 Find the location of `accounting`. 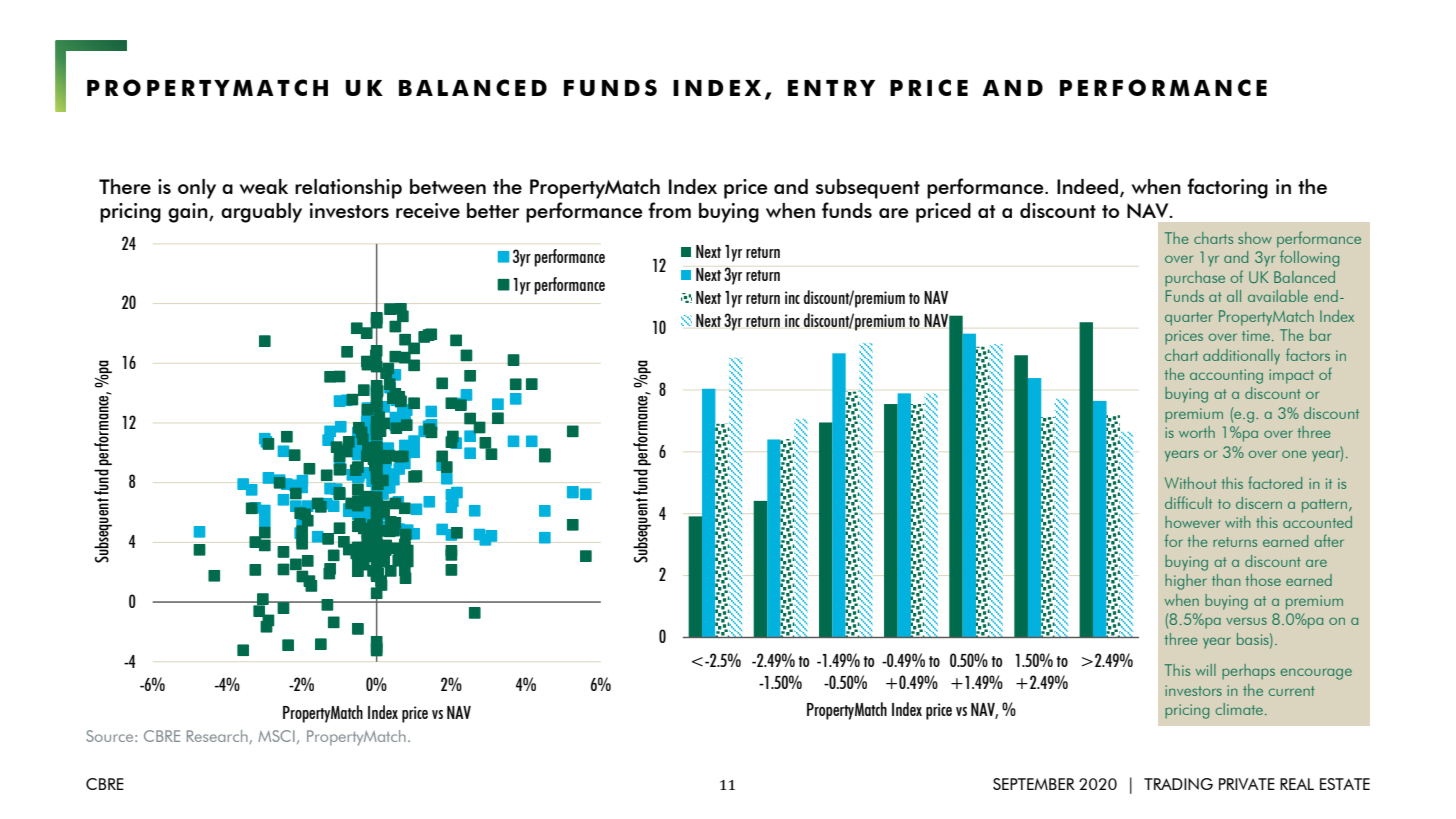

accounting is located at coordinates (1226, 376).
